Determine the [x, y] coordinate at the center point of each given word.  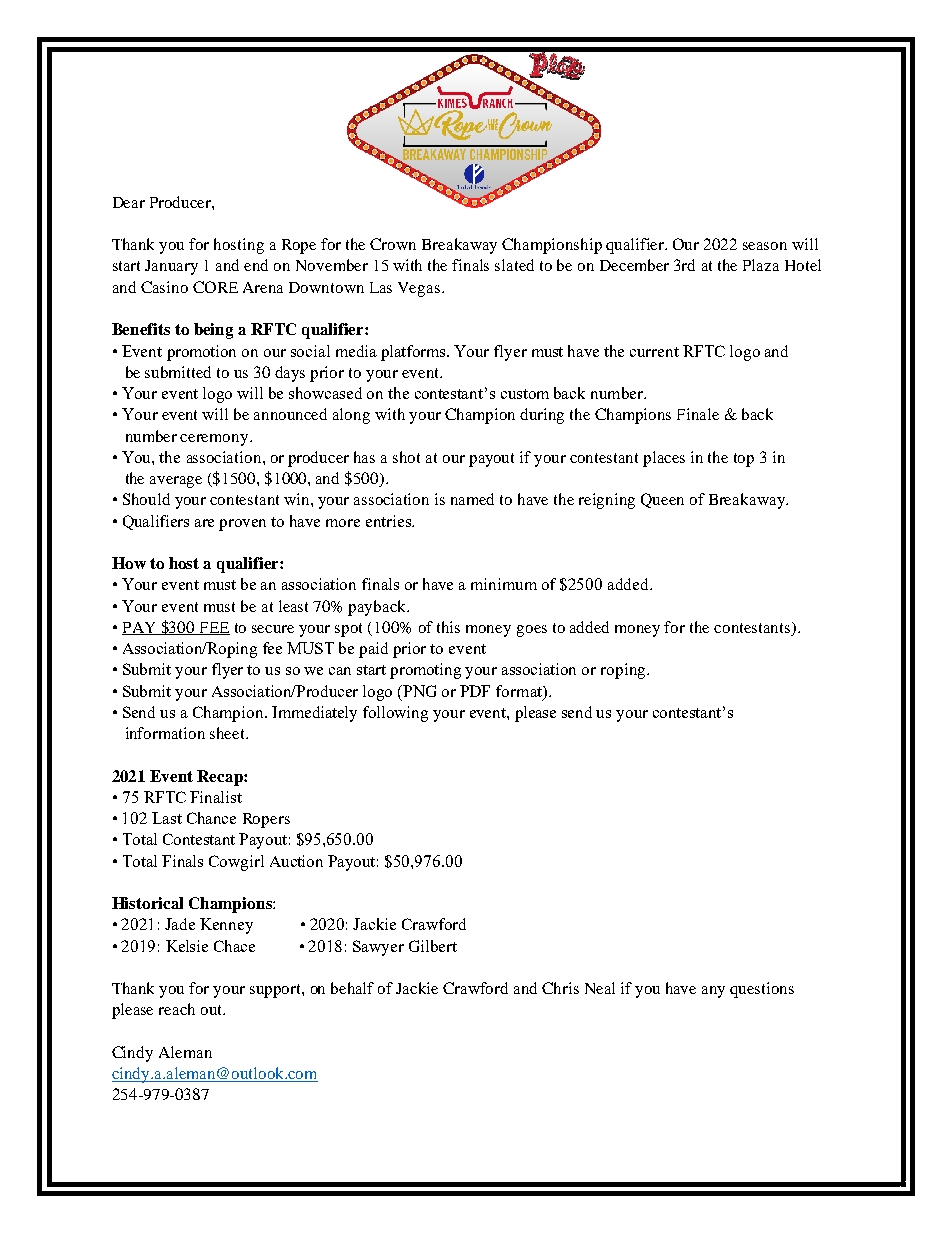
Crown [393, 244]
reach [177, 1009]
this [448, 627]
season [765, 246]
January [171, 267]
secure [273, 629]
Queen [662, 500]
